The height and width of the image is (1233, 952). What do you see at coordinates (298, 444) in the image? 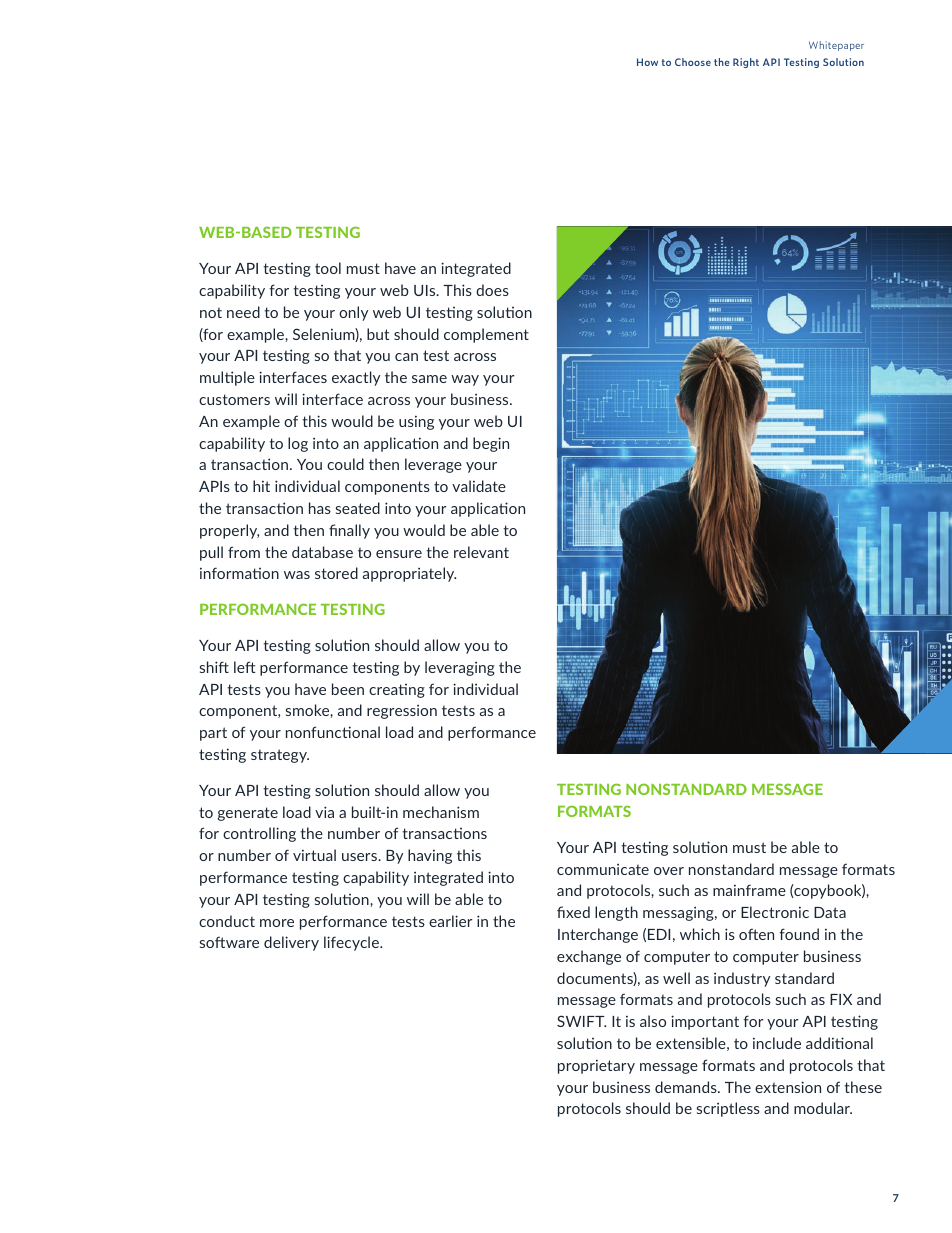
I see `log` at bounding box center [298, 444].
